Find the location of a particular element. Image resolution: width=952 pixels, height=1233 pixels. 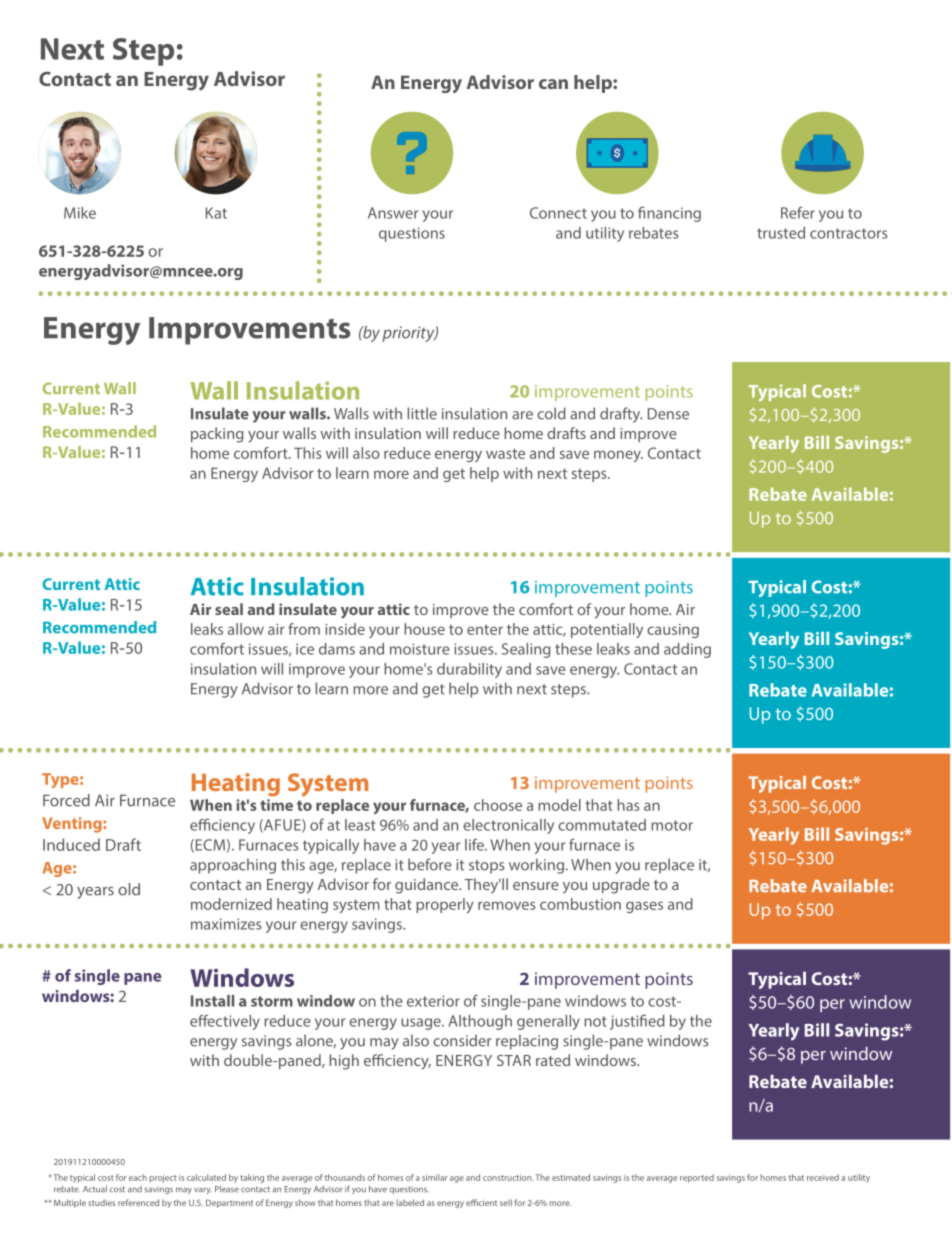

reported is located at coordinates (697, 1178).
